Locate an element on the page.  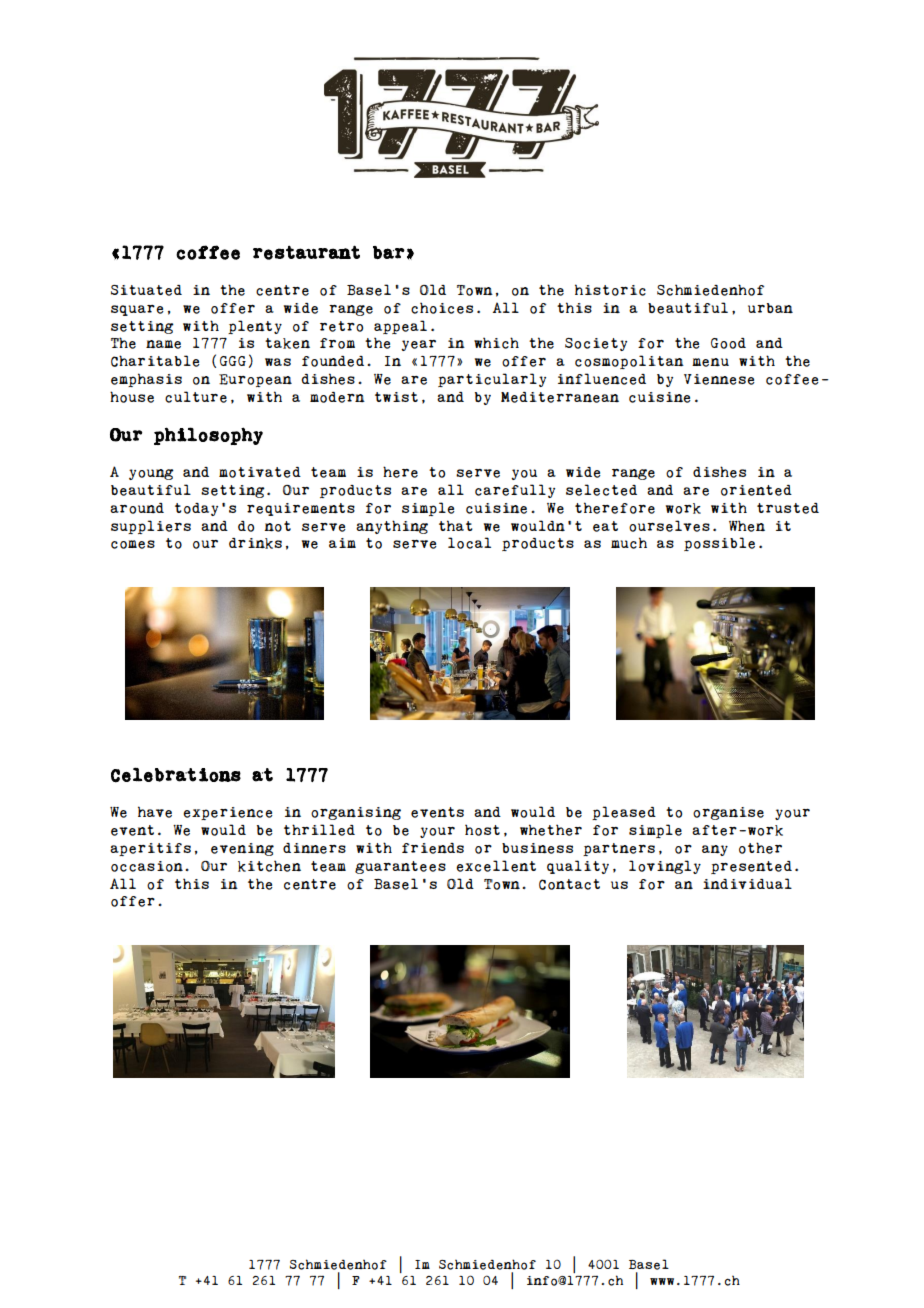
Situated is located at coordinates (146, 290).
